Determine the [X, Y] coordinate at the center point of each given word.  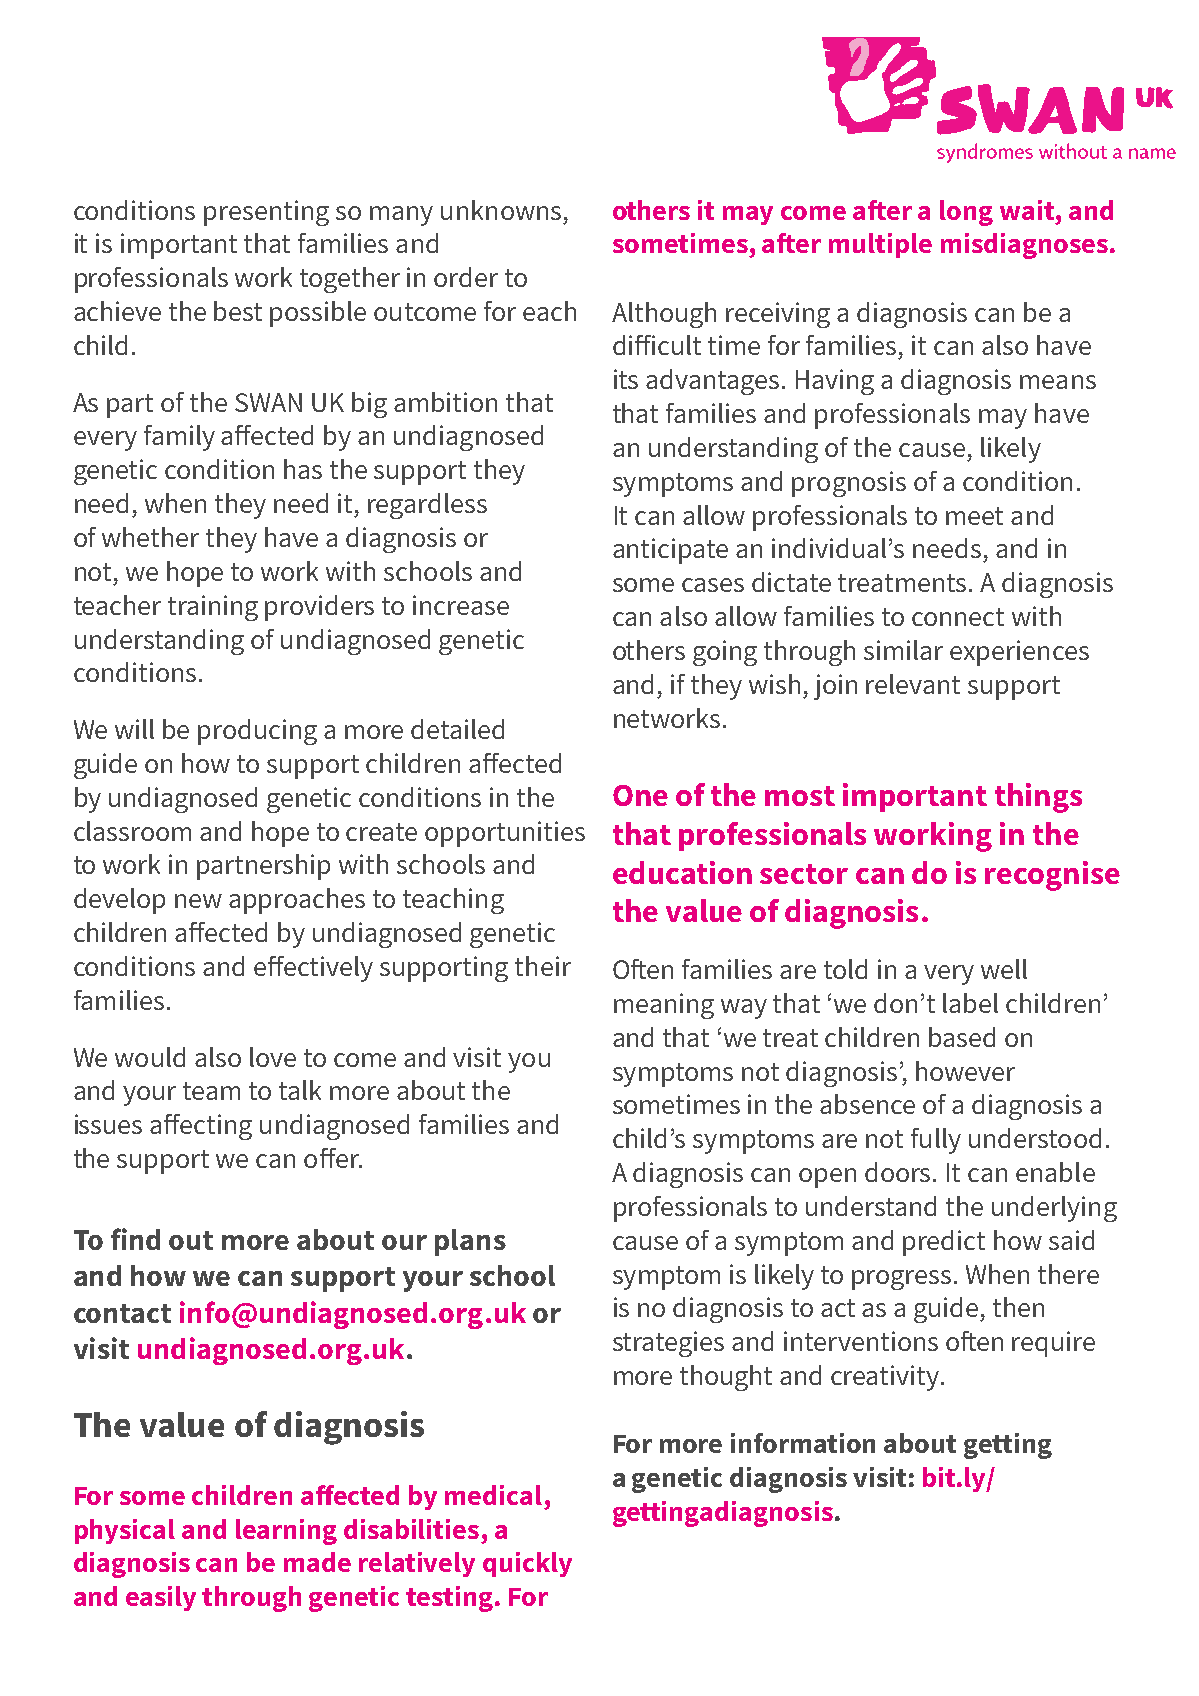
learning [286, 1532]
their [543, 966]
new [198, 901]
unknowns [501, 210]
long [966, 213]
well [1004, 969]
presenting [266, 213]
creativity [886, 1378]
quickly [527, 1564]
